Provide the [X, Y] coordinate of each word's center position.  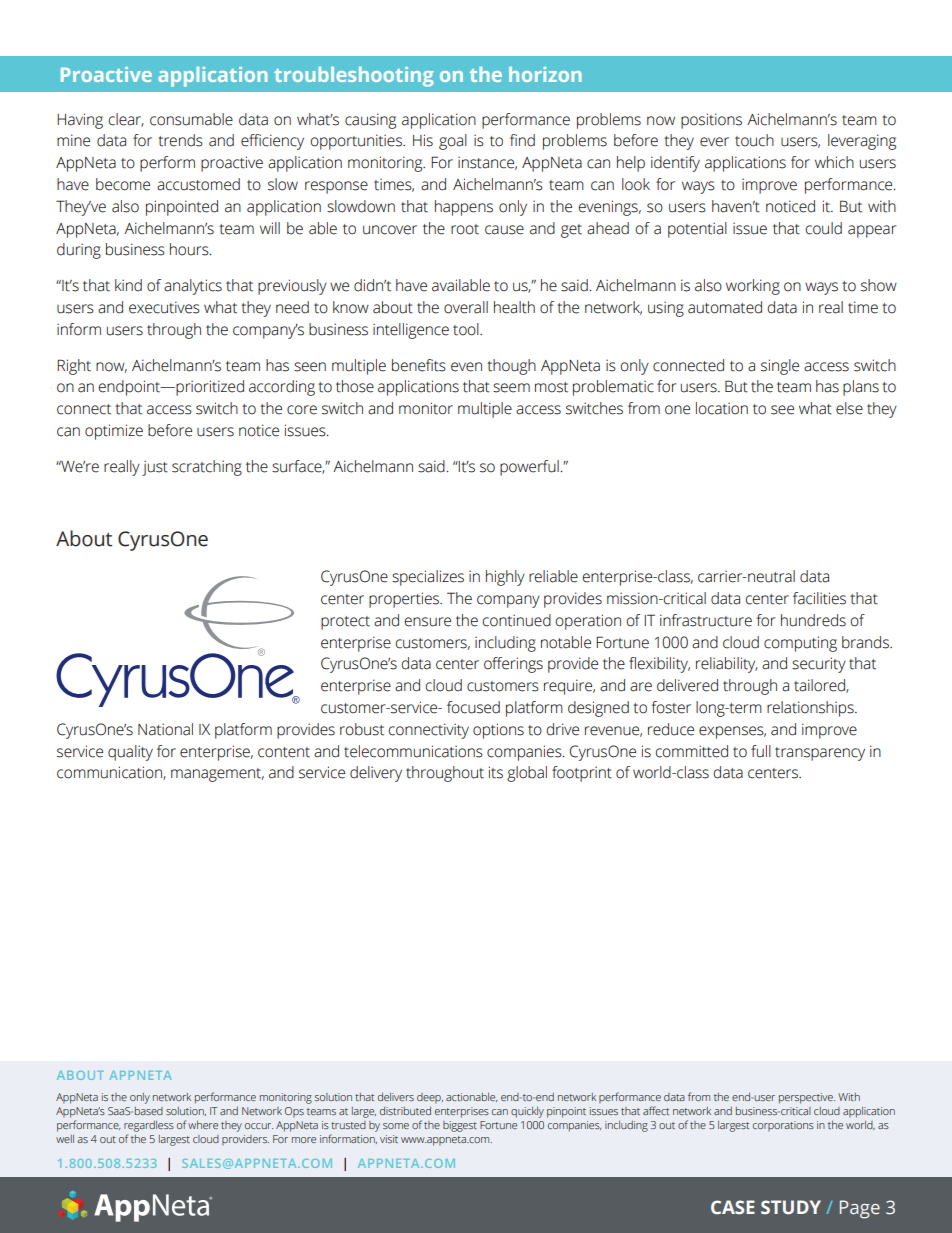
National [165, 729]
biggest [460, 1126]
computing [800, 644]
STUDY [791, 1207]
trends [180, 140]
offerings [513, 665]
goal [453, 142]
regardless [149, 1126]
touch [754, 140]
